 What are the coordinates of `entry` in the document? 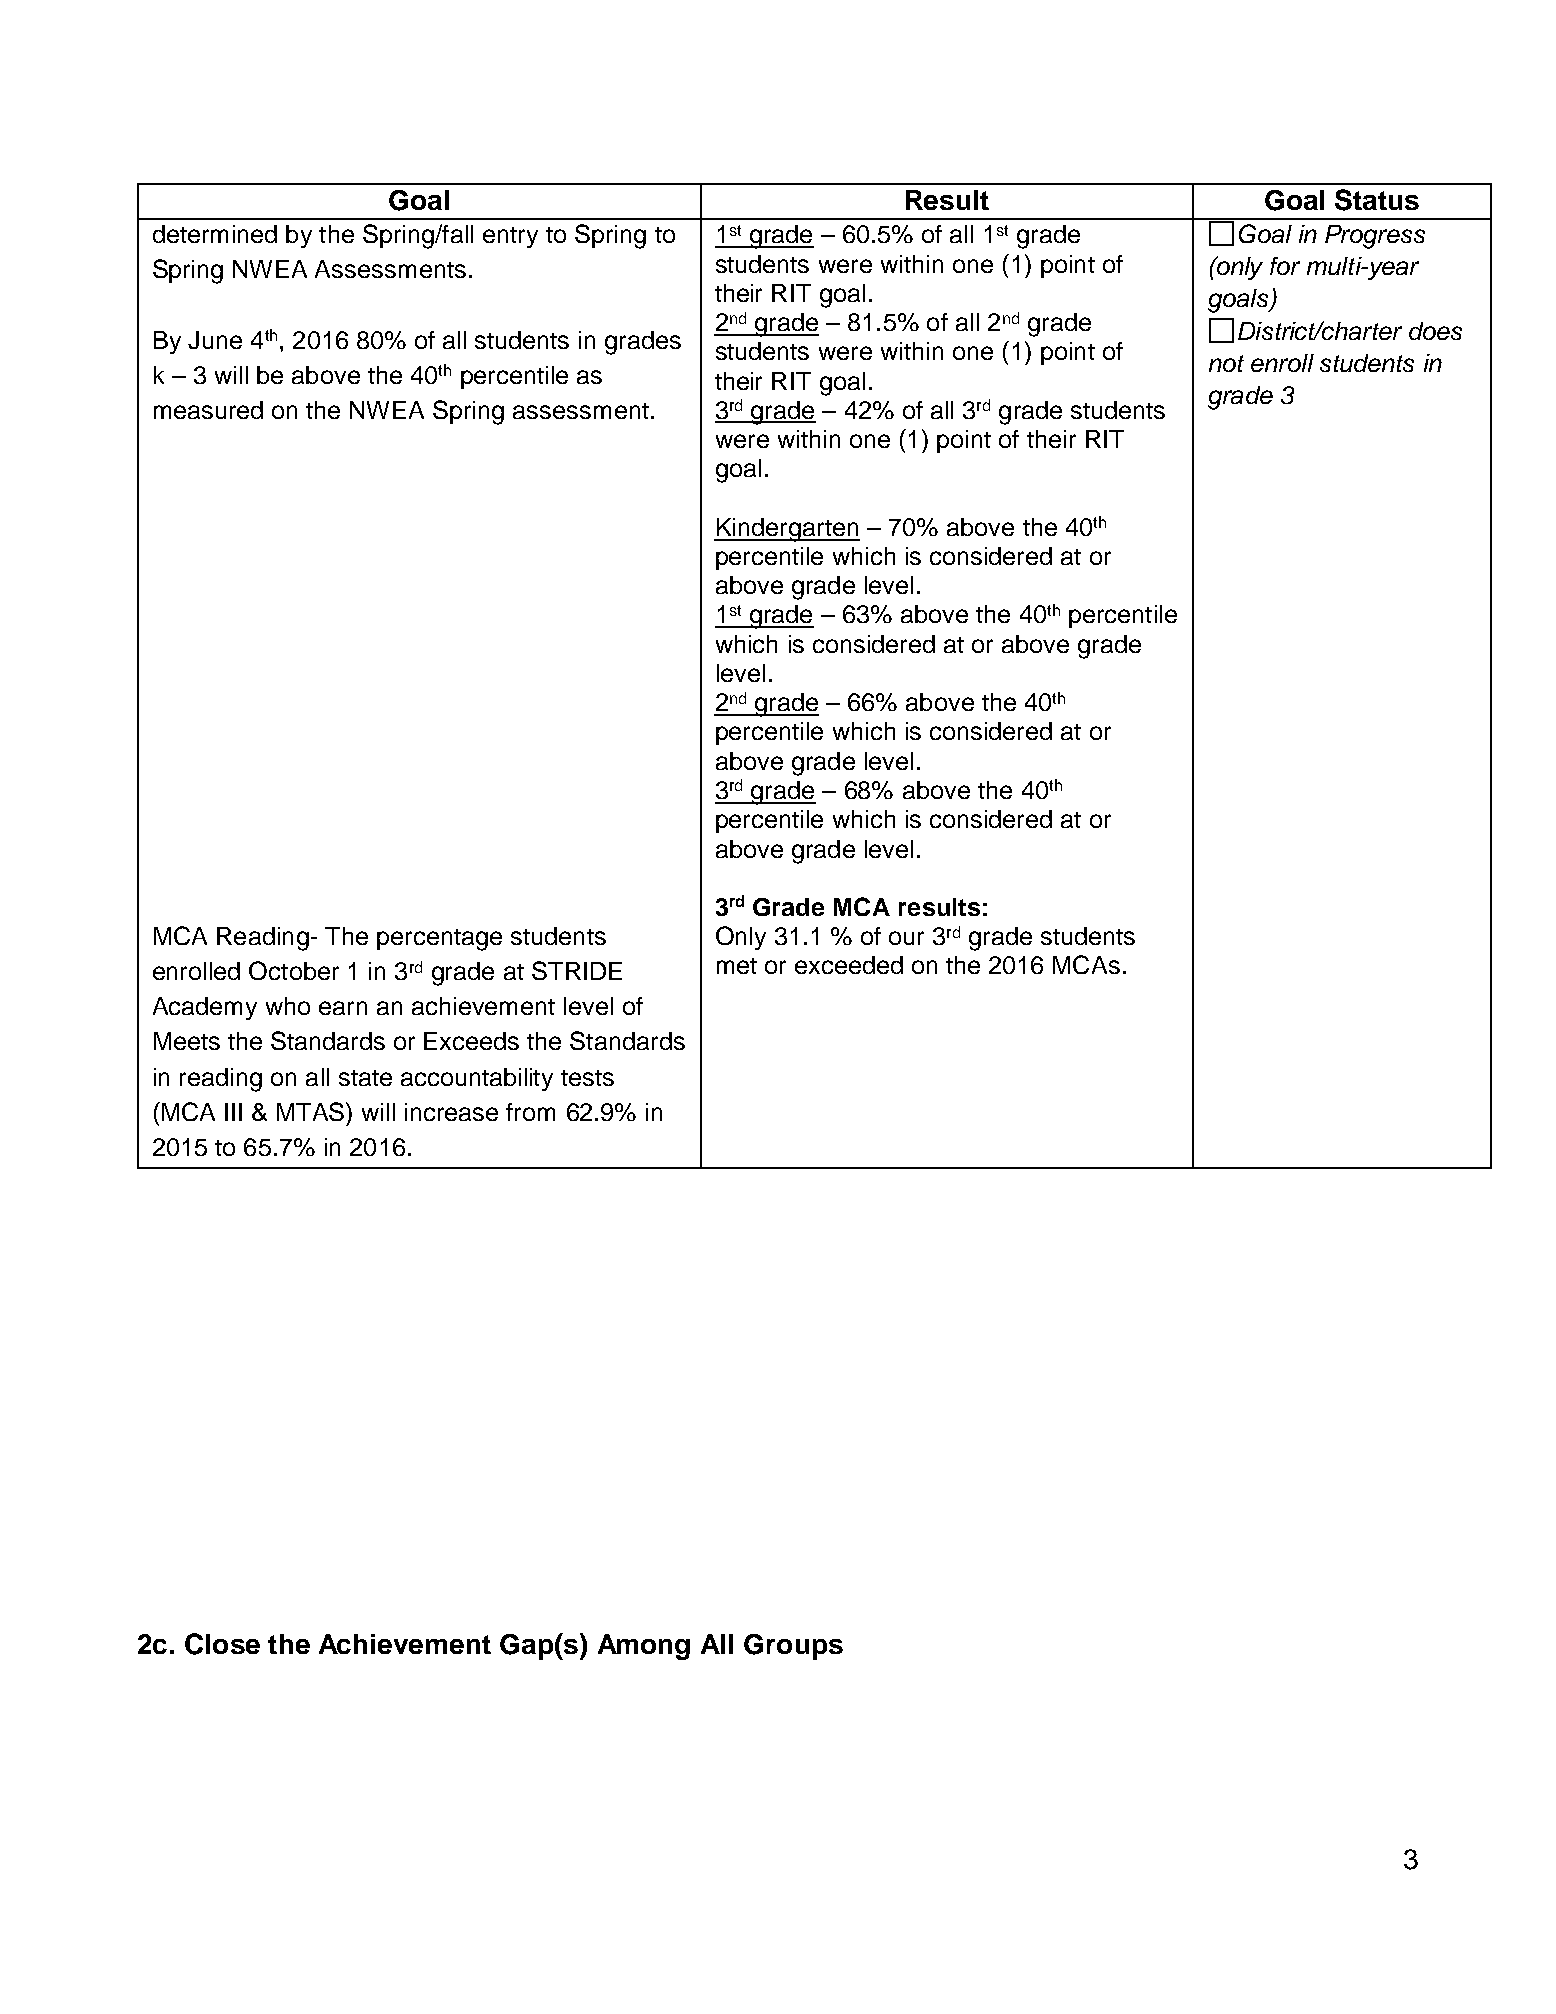 It's located at (510, 237).
